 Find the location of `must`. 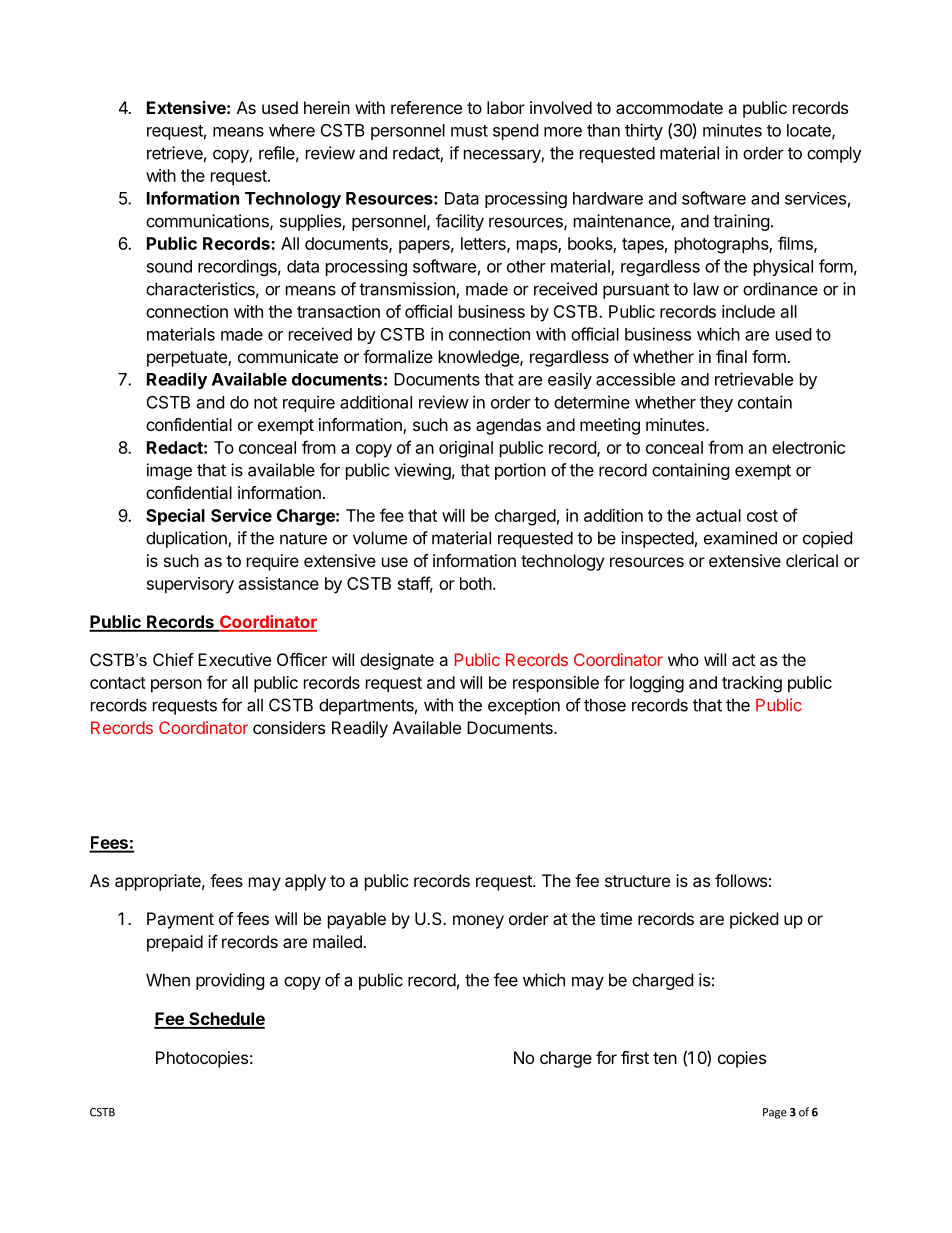

must is located at coordinates (469, 131).
